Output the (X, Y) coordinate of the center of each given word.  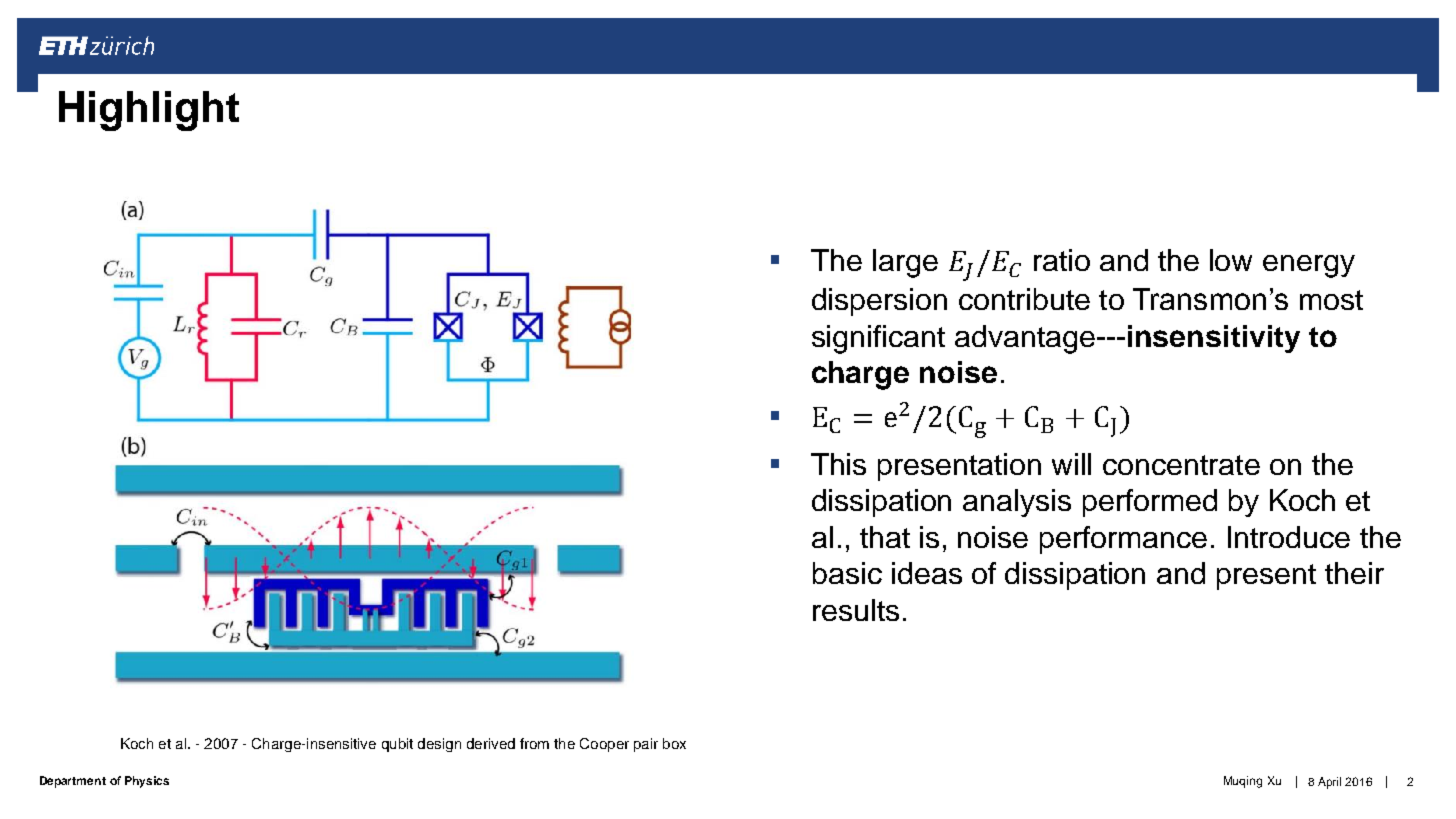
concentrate (1181, 465)
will (1071, 464)
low (1231, 260)
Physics (147, 782)
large (905, 263)
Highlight (149, 111)
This (838, 464)
